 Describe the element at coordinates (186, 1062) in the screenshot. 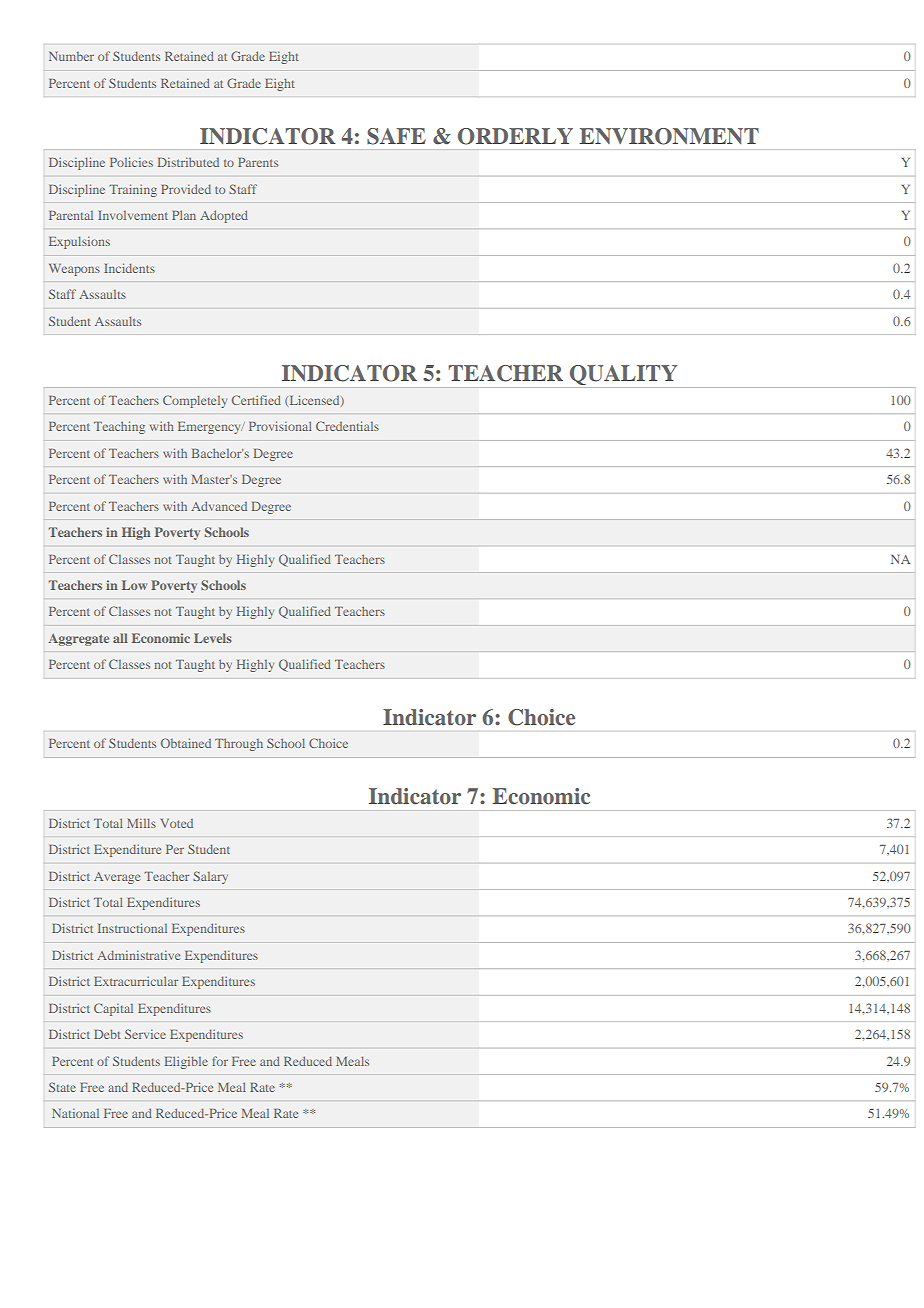

I see `Eligible` at that location.
